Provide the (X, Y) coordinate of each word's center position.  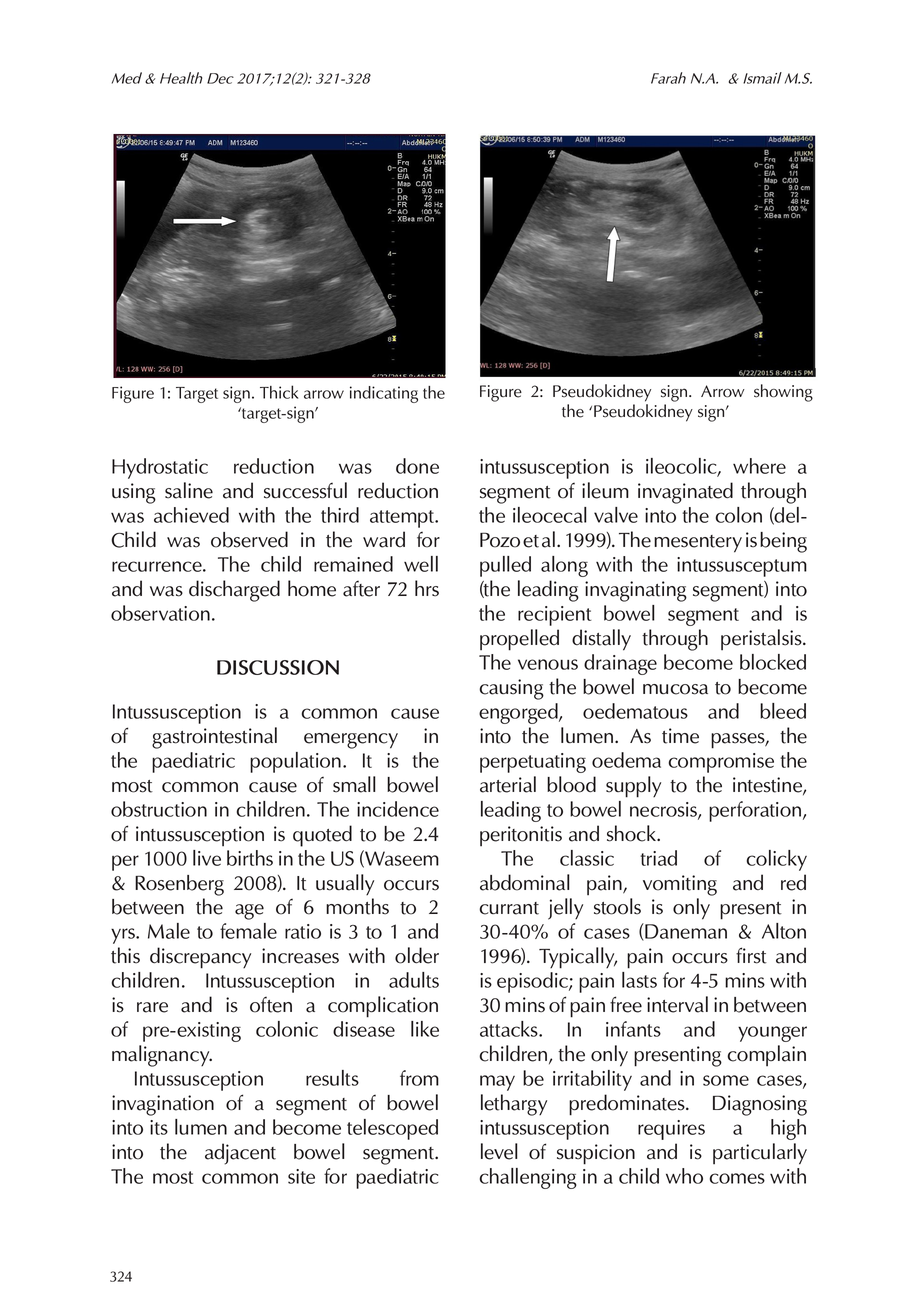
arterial (508, 784)
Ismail (762, 78)
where (759, 466)
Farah (668, 78)
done (417, 466)
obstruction (159, 809)
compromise (721, 763)
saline (189, 490)
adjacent (240, 1154)
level (499, 1151)
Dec (220, 78)
